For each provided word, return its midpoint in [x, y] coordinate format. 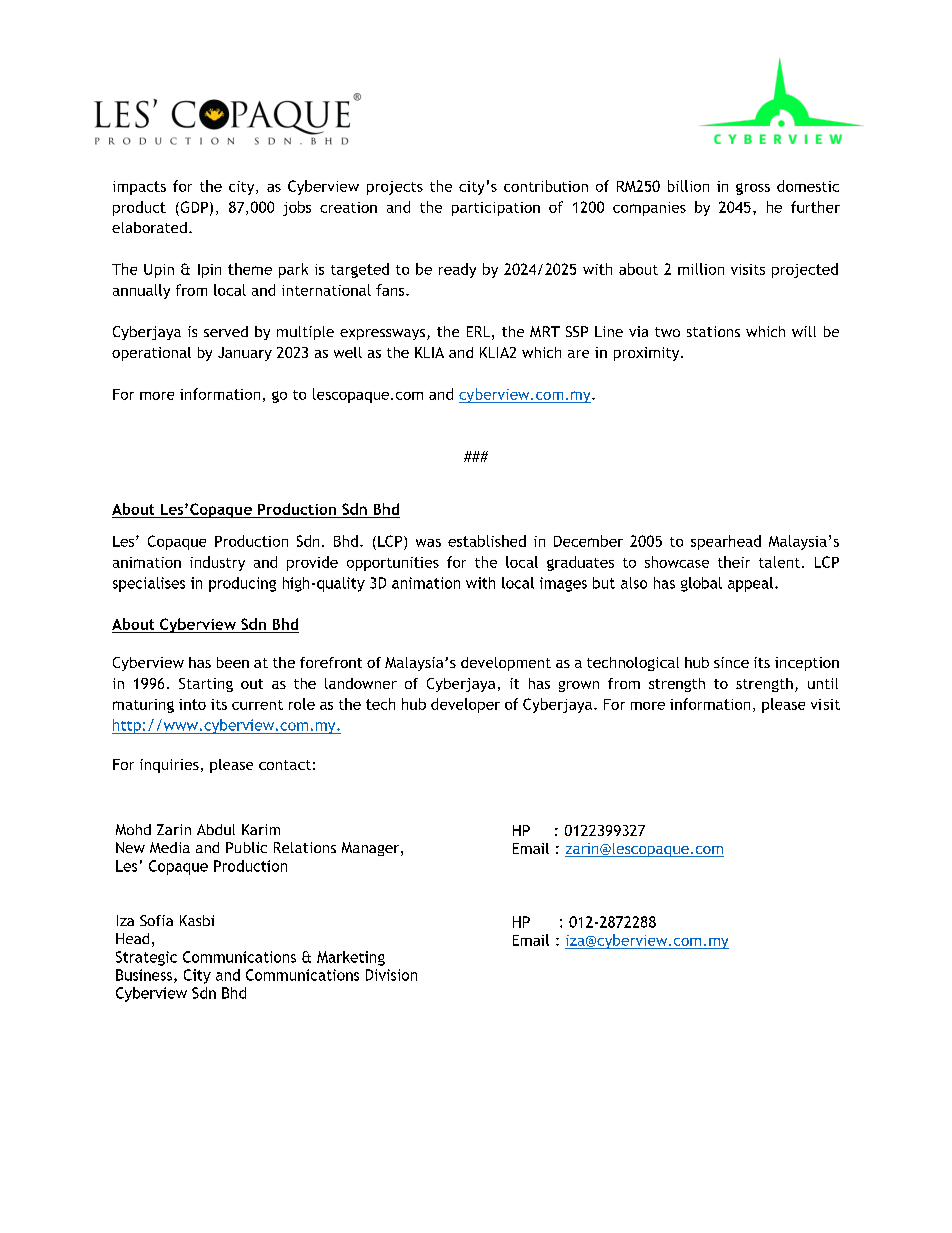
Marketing [351, 958]
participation [496, 209]
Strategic [146, 958]
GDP [193, 207]
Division [391, 975]
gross [753, 189]
